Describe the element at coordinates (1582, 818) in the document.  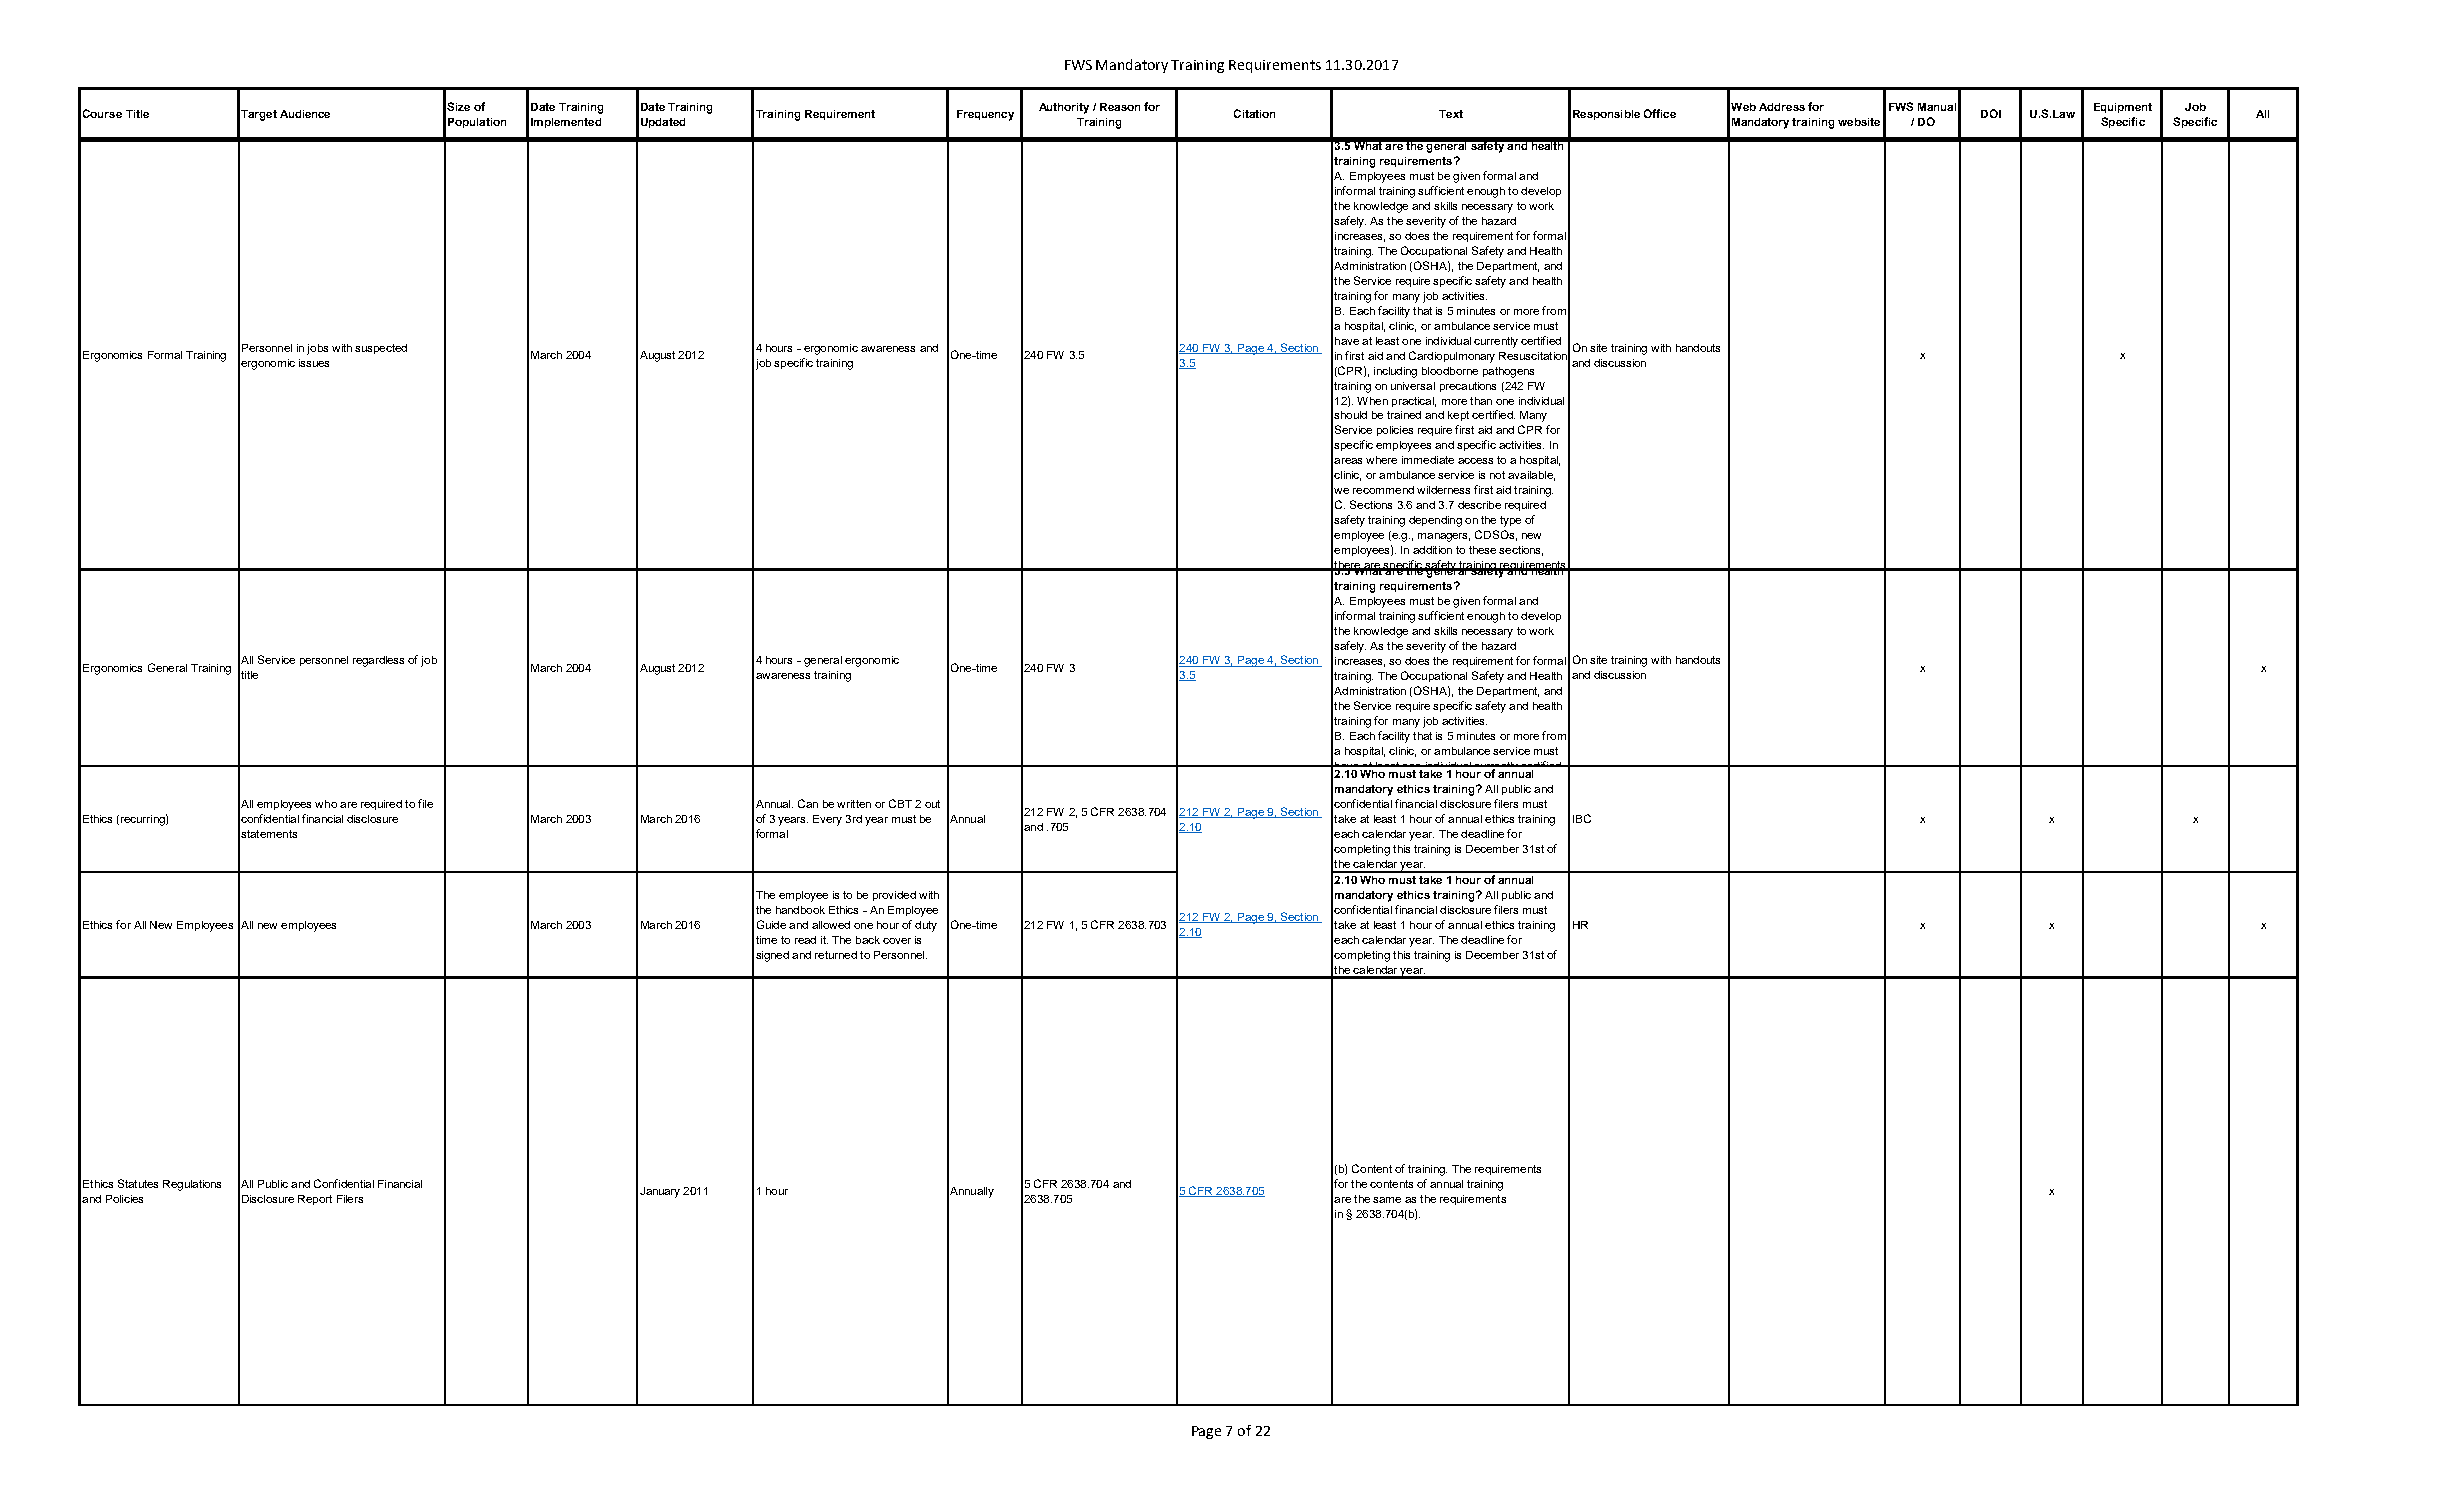
I see `IBC` at that location.
